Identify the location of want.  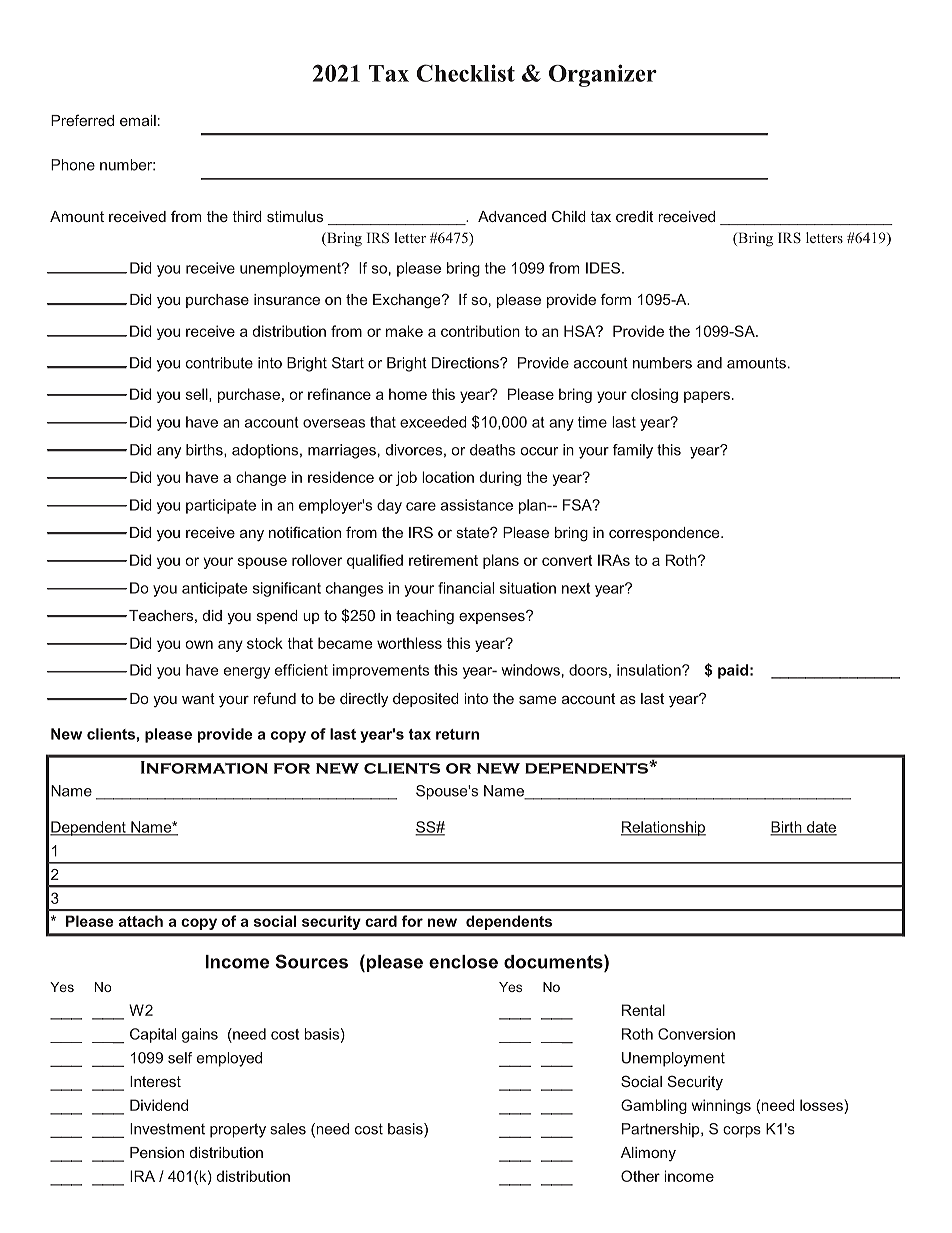
(198, 698).
